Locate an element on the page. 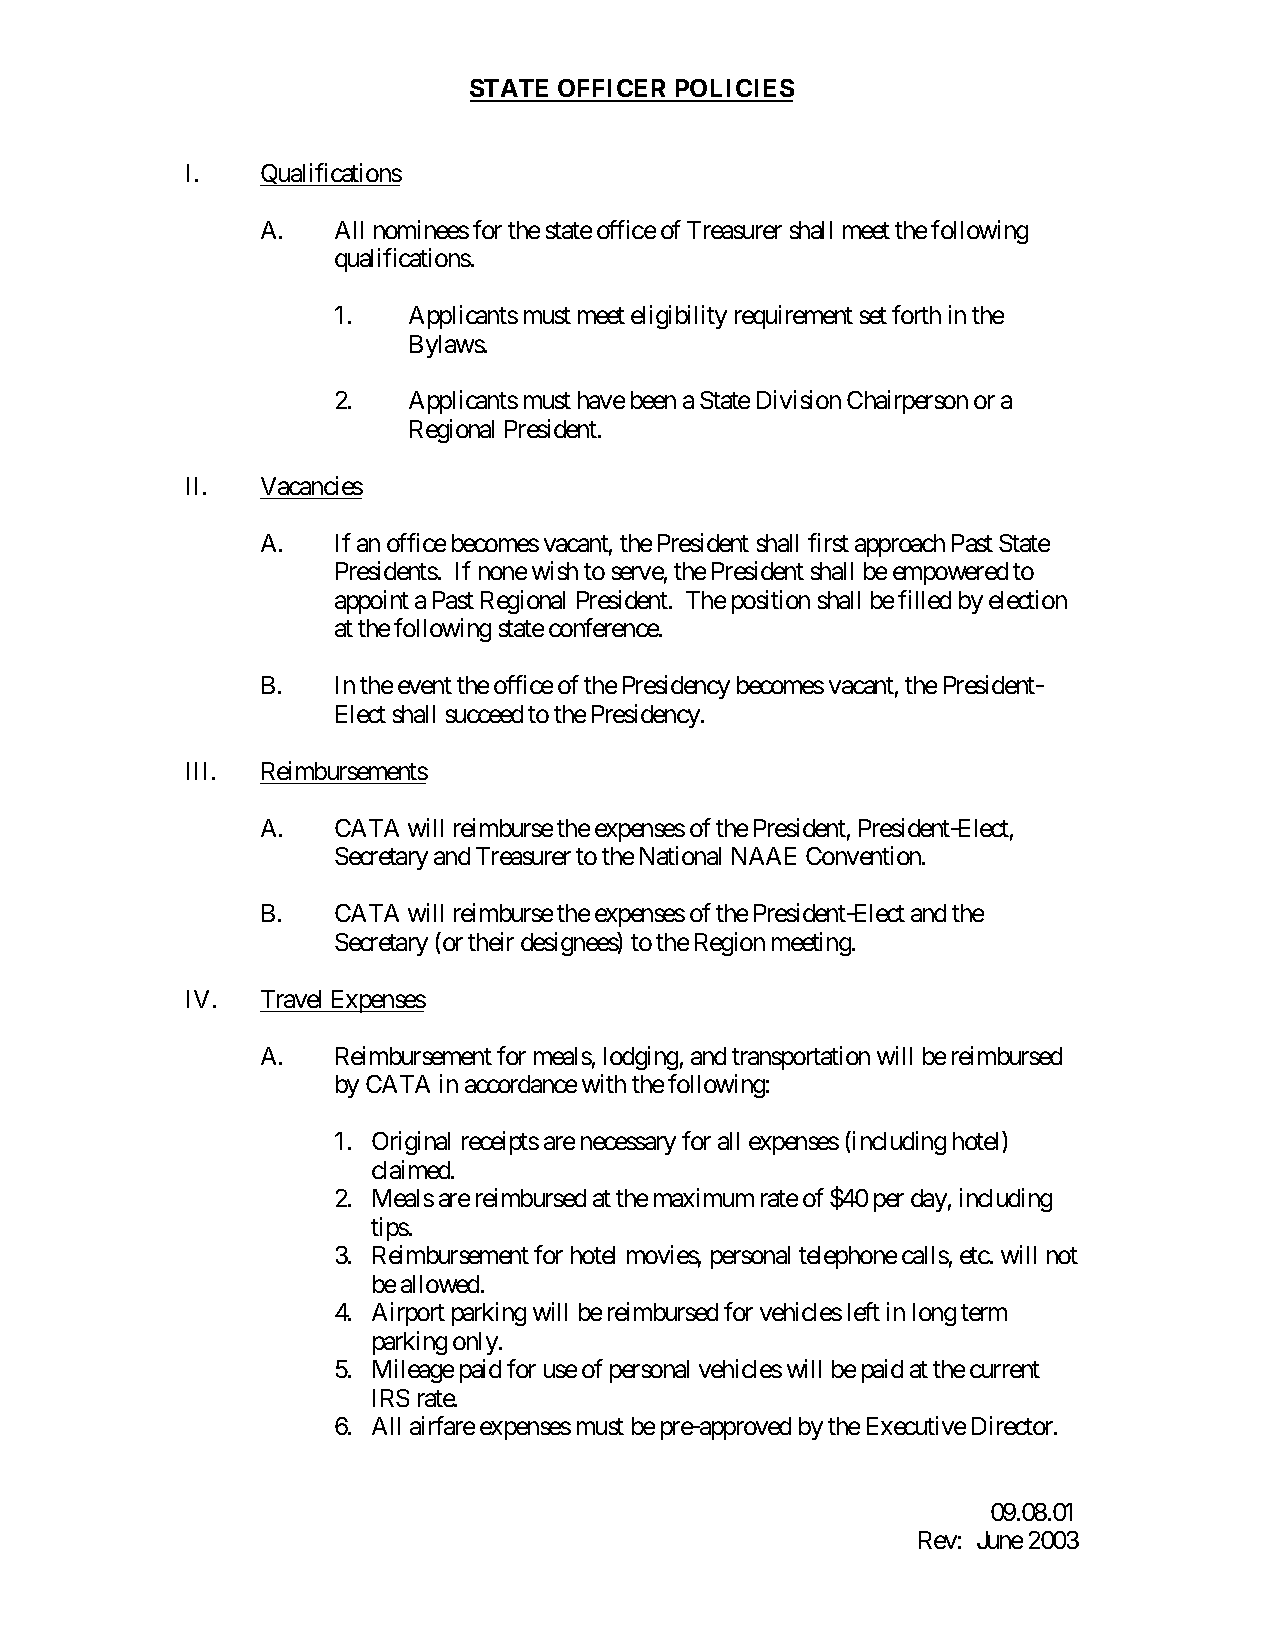 This page has height=1635, width=1263. forth is located at coordinates (916, 314).
